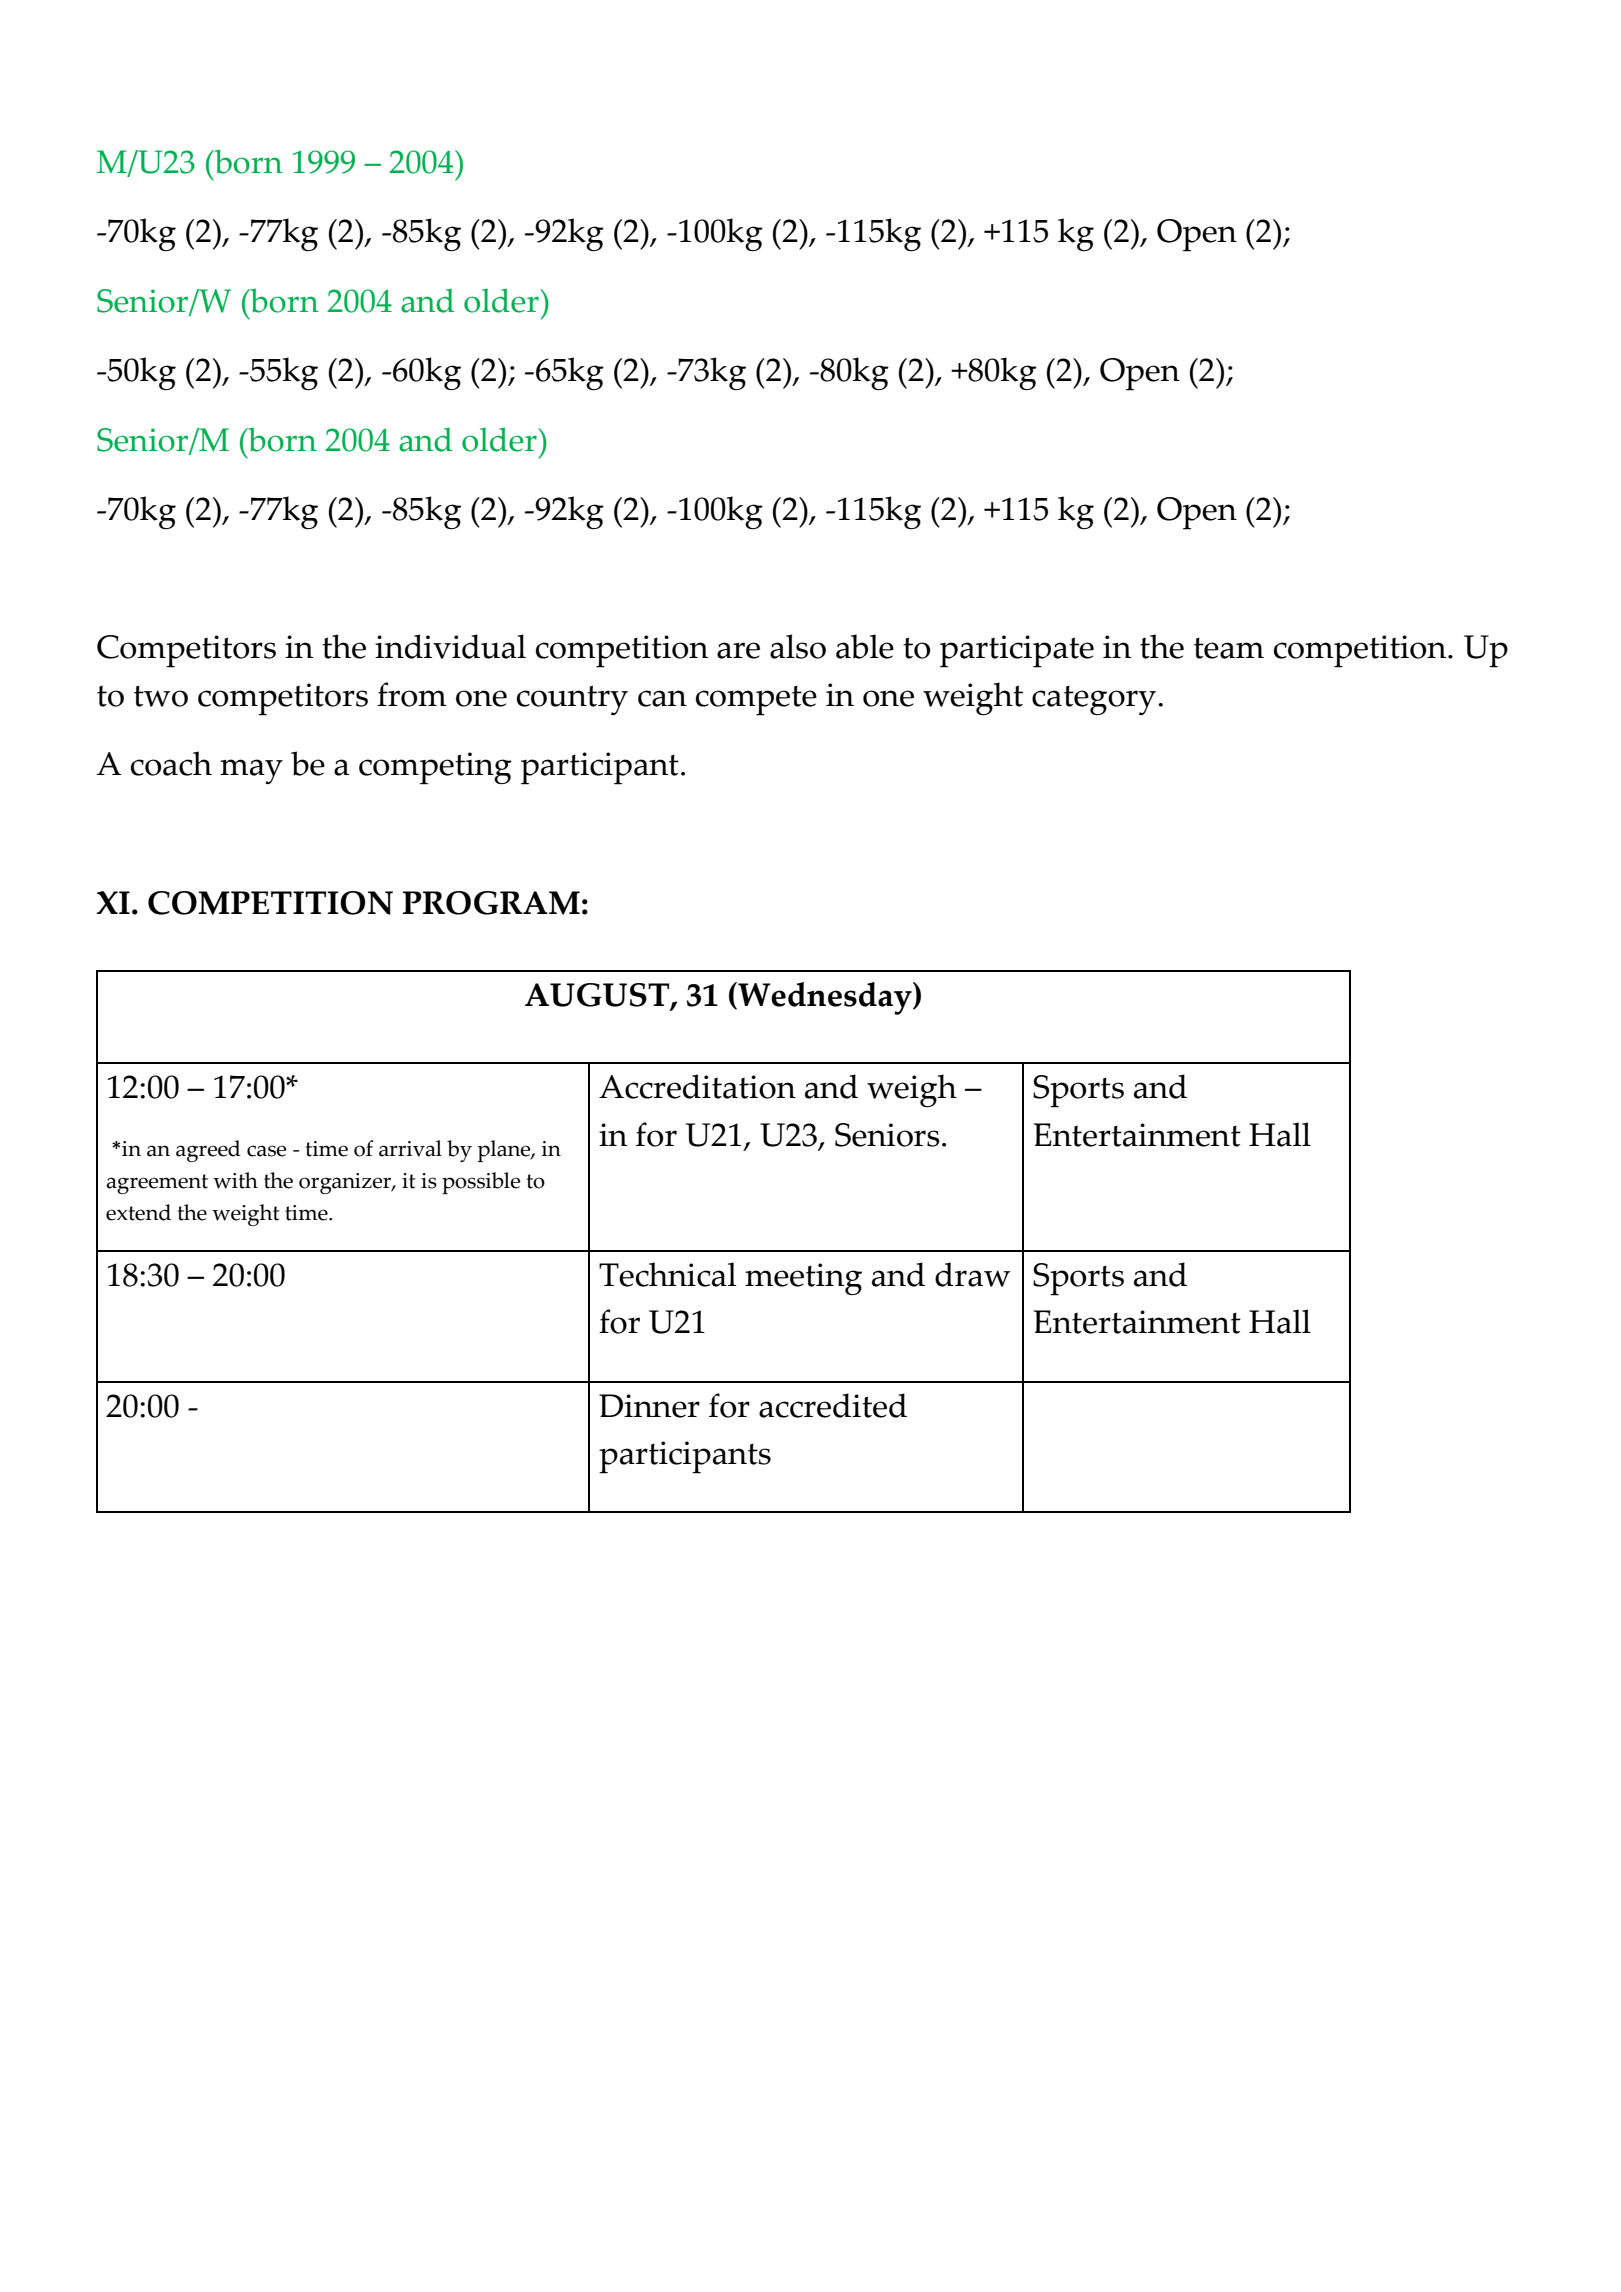 This page has width=1621, height=2292. I want to click on AUGUST, so click(598, 996).
